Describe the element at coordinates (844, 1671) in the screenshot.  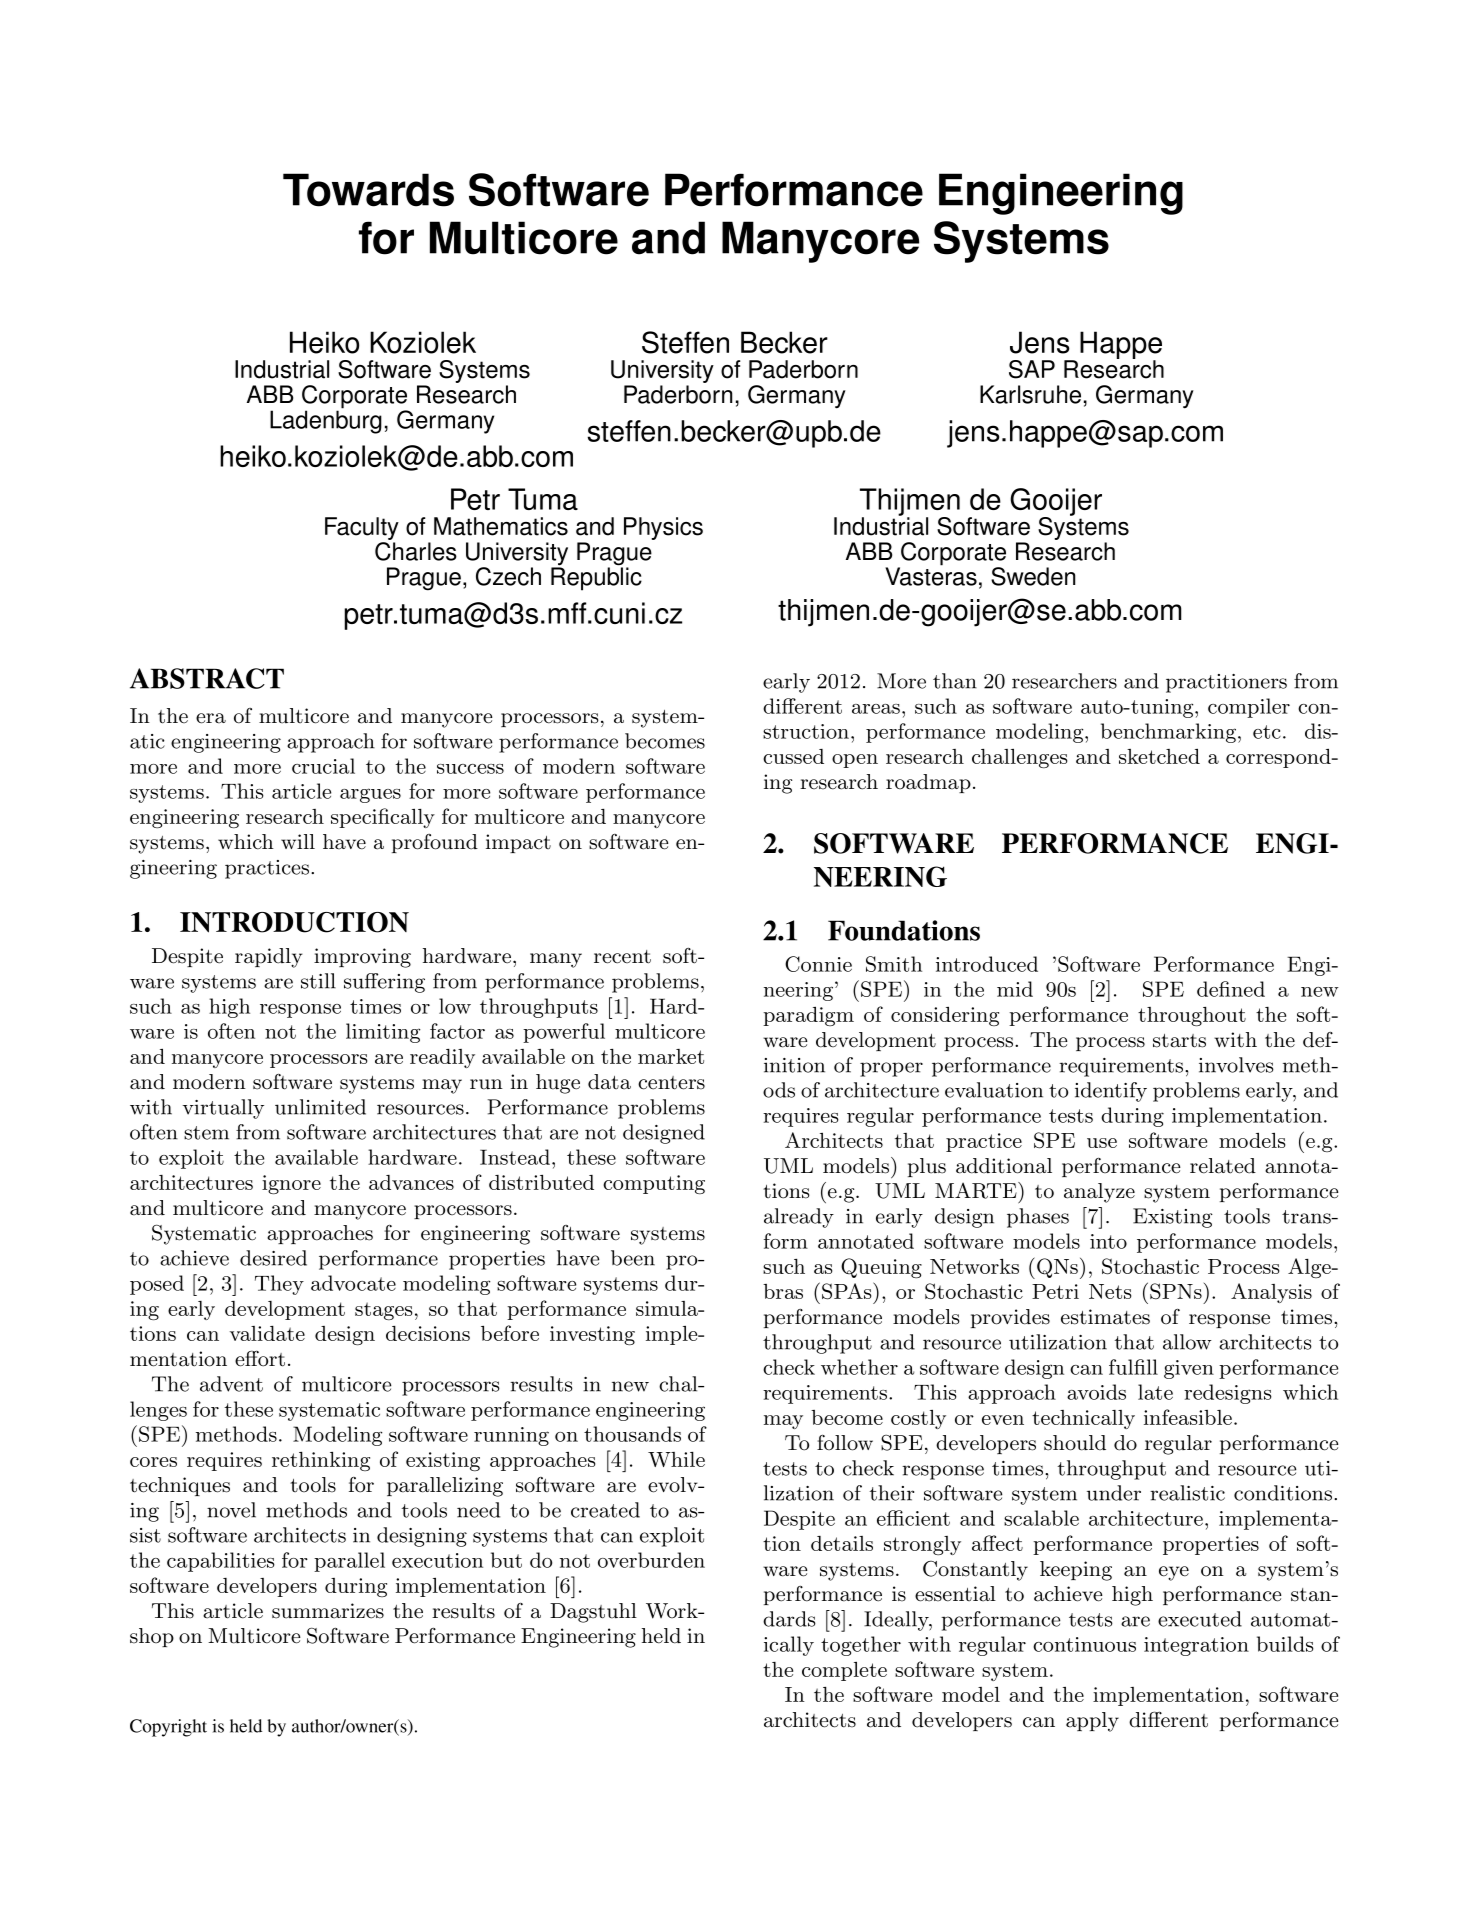
I see `complete` at that location.
